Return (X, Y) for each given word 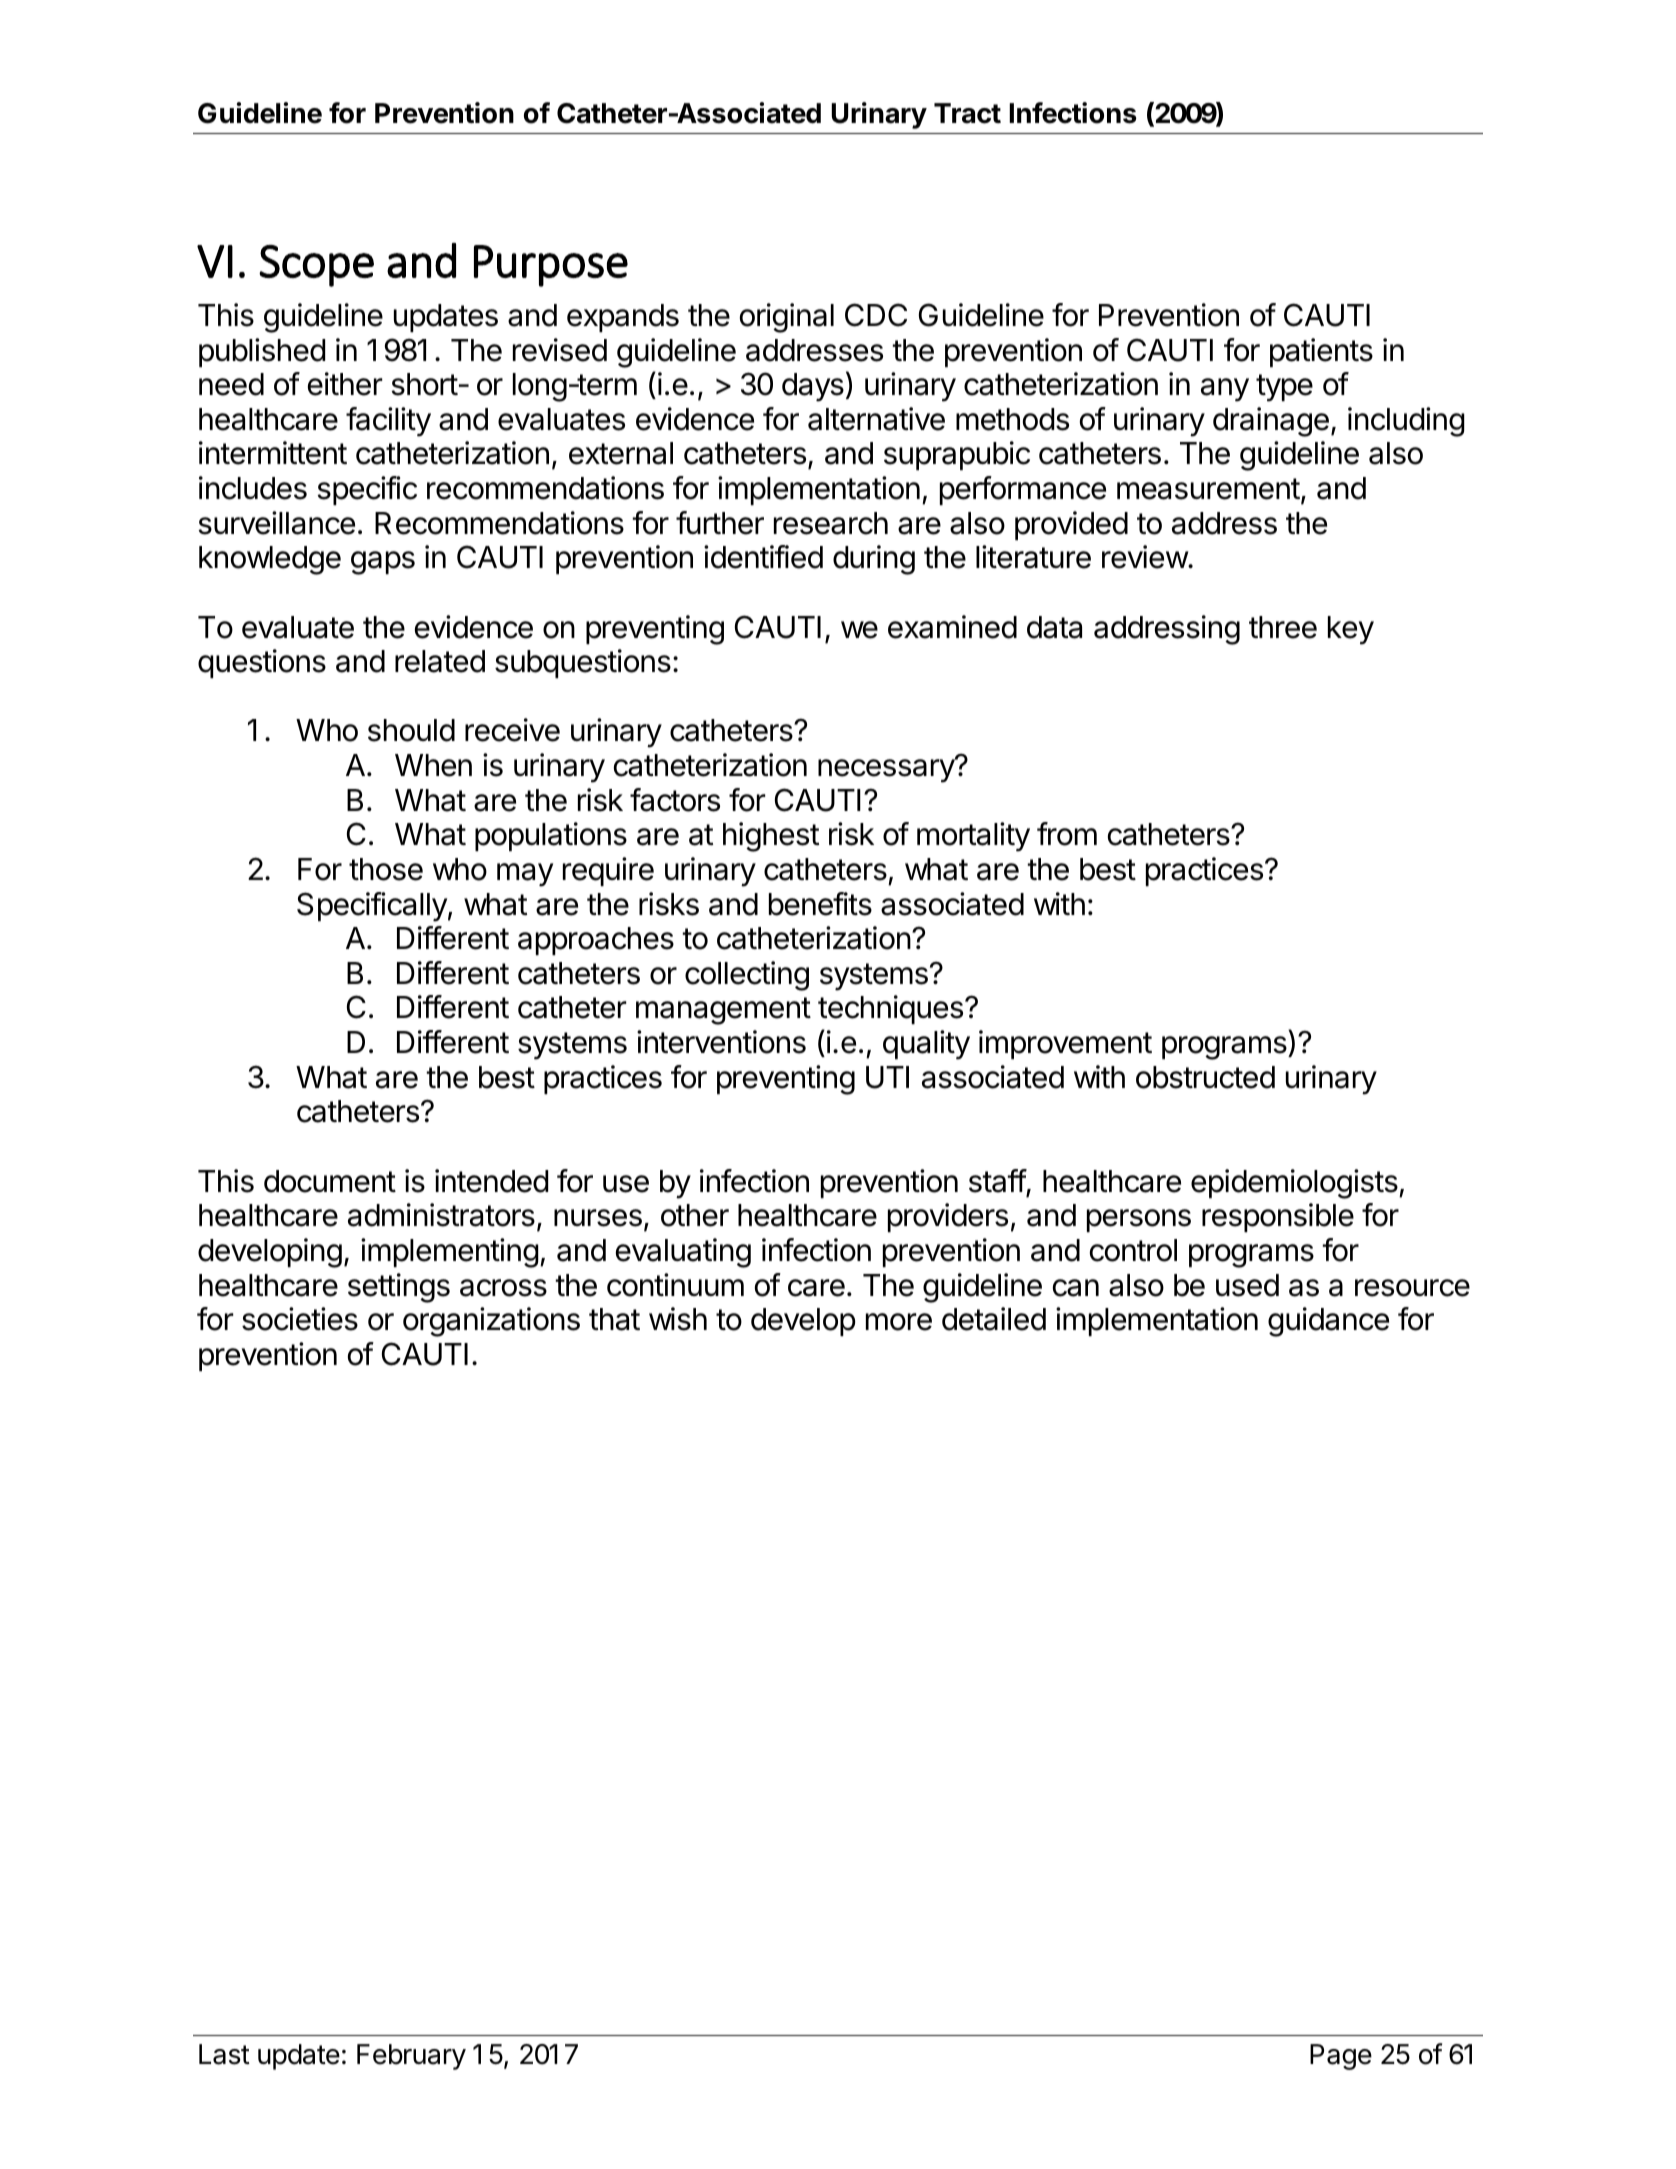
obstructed (1205, 1077)
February (411, 2057)
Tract (967, 113)
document (330, 1181)
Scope (316, 266)
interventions (721, 1042)
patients (1321, 352)
